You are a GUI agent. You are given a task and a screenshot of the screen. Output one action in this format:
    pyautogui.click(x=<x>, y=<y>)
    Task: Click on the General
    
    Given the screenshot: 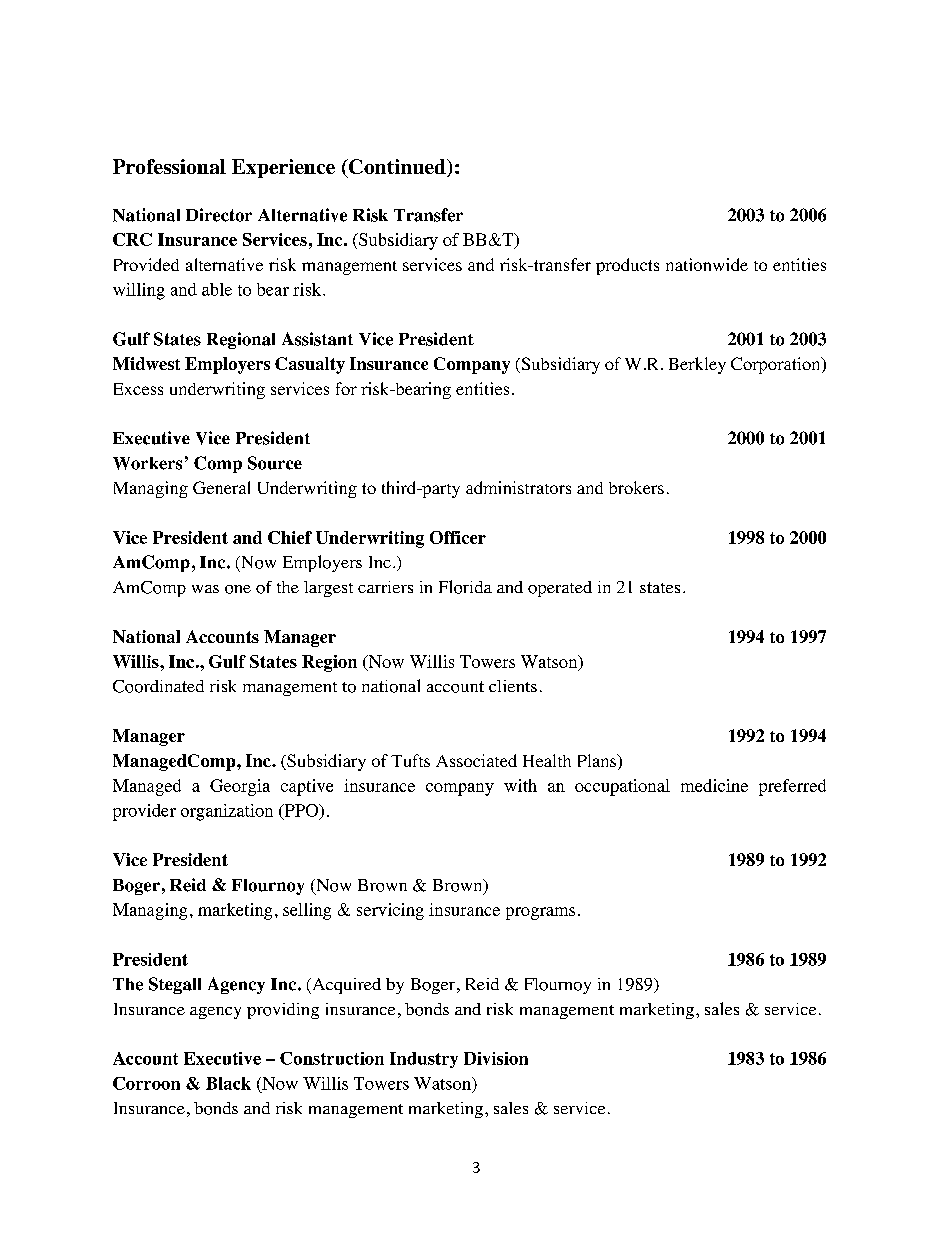 What is the action you would take?
    pyautogui.click(x=221, y=487)
